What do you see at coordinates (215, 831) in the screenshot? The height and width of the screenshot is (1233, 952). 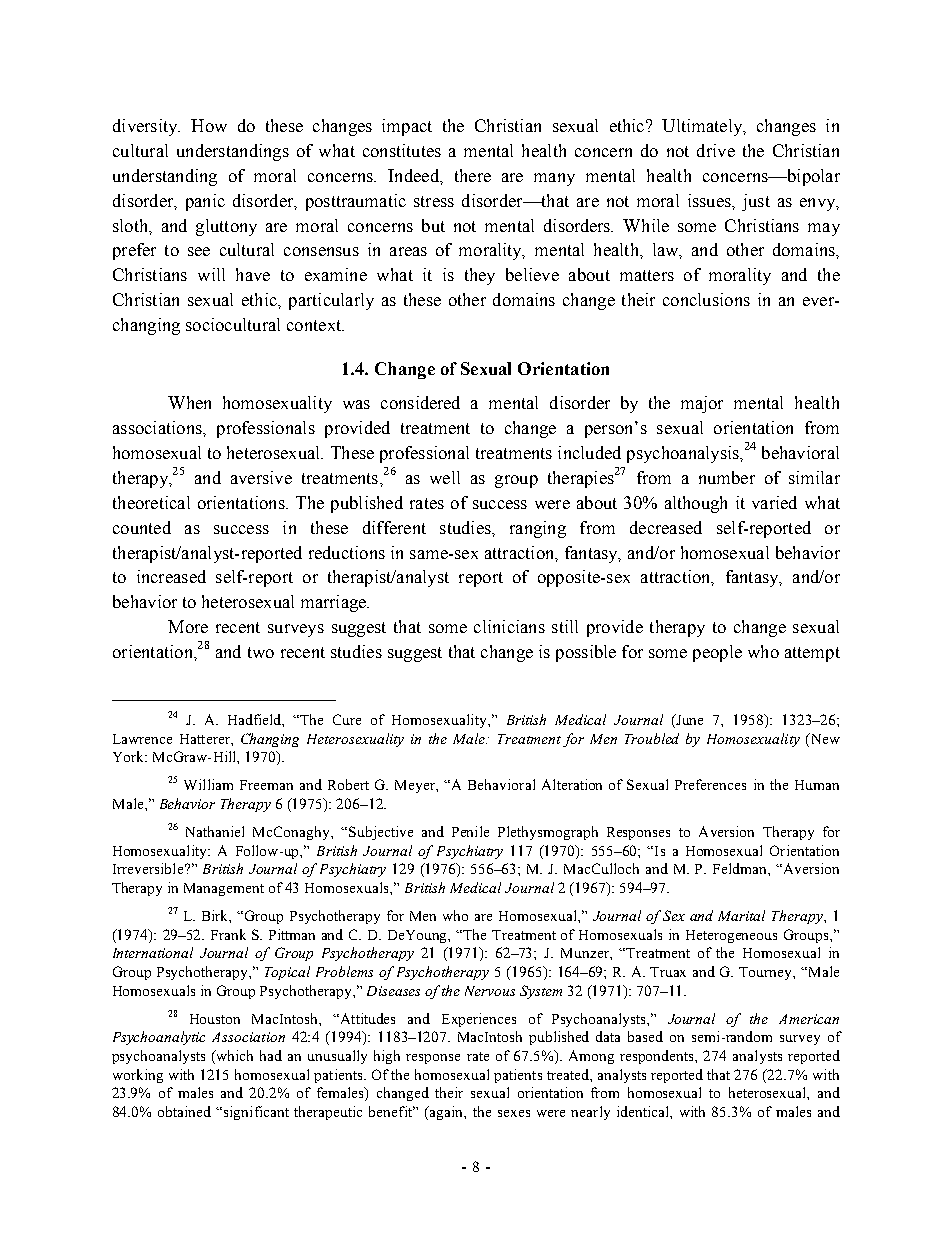 I see `Nathaniel` at bounding box center [215, 831].
